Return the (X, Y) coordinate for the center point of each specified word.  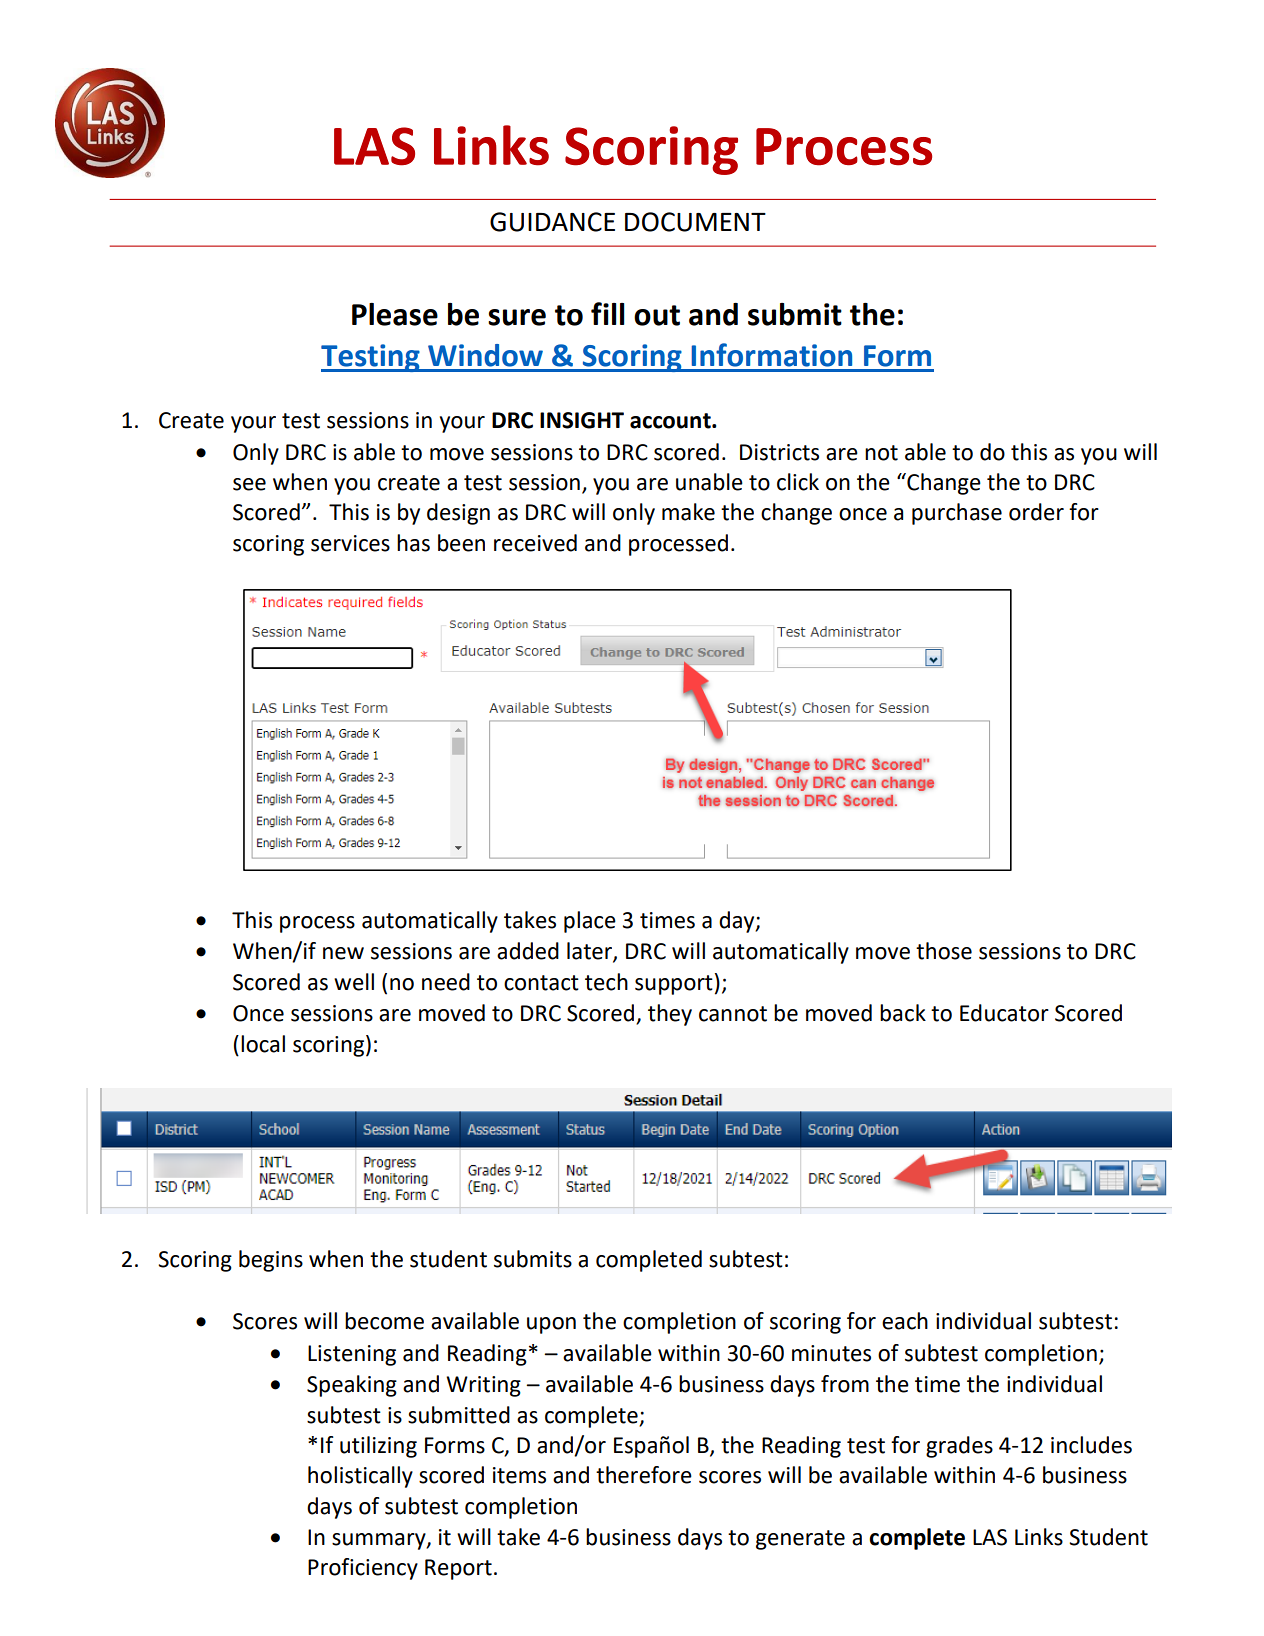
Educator (1004, 1013)
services (350, 543)
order (1036, 512)
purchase (957, 514)
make (688, 512)
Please (395, 314)
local (263, 1044)
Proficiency (363, 1569)
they (670, 1015)
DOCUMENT (695, 222)
